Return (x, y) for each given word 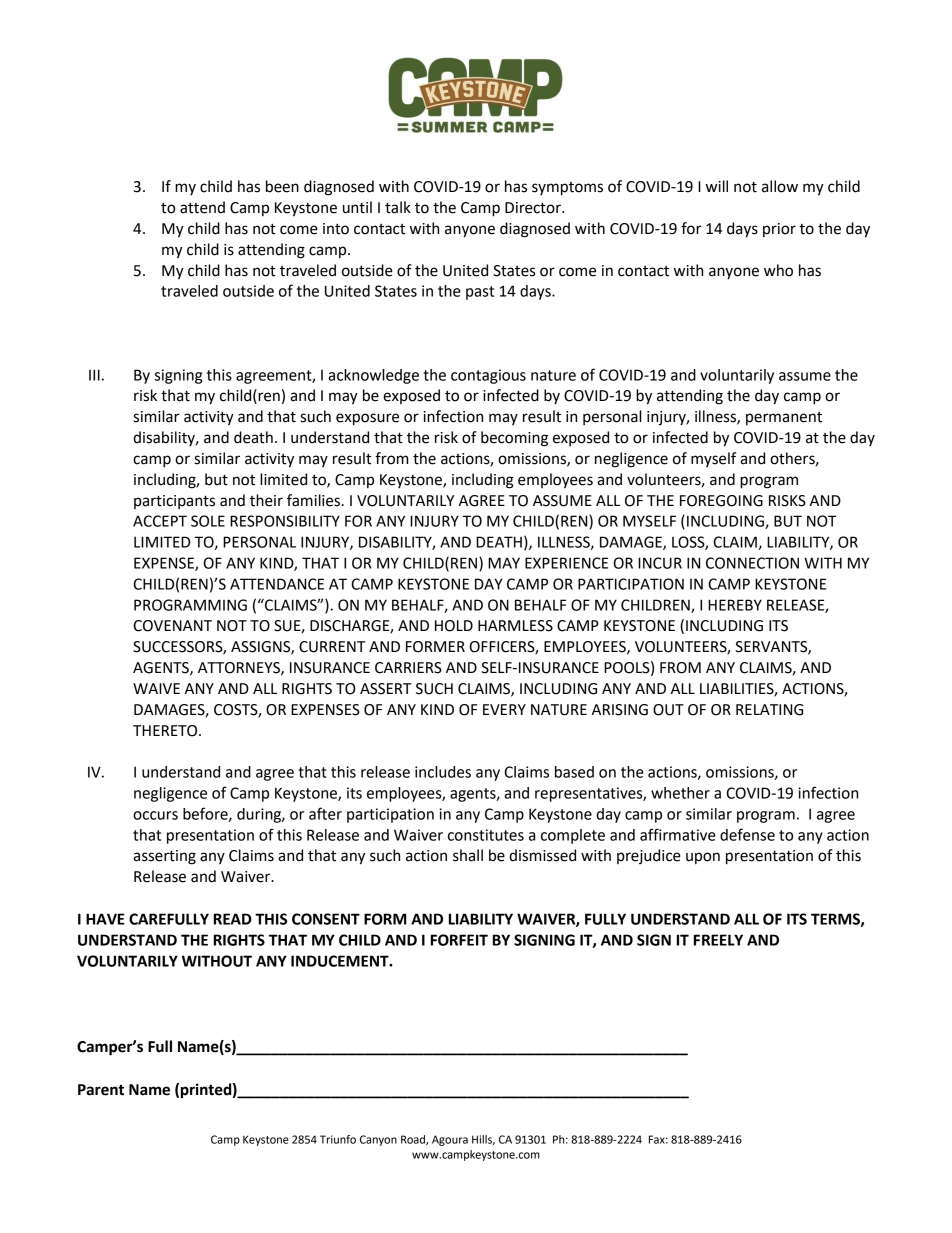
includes (443, 772)
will (717, 186)
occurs (155, 815)
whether (680, 793)
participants (174, 502)
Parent (101, 1090)
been (282, 186)
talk (398, 207)
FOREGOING (721, 501)
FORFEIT (459, 940)
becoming (514, 439)
